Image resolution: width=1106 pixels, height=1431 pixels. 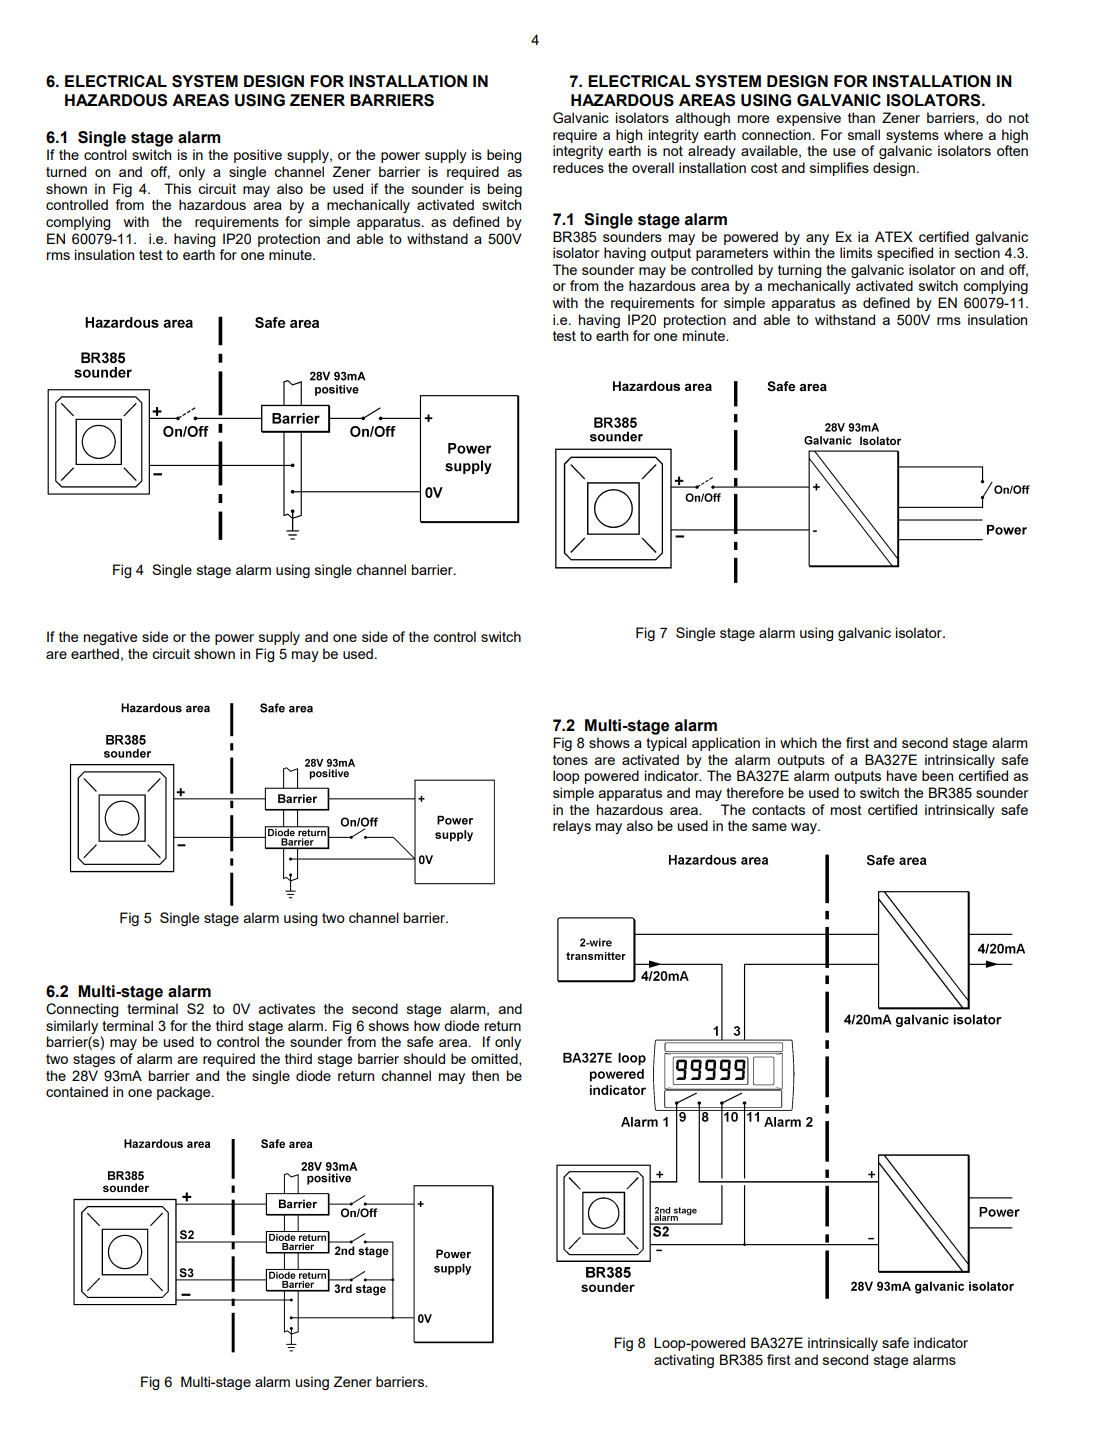 What do you see at coordinates (177, 188) in the image?
I see `This` at bounding box center [177, 188].
